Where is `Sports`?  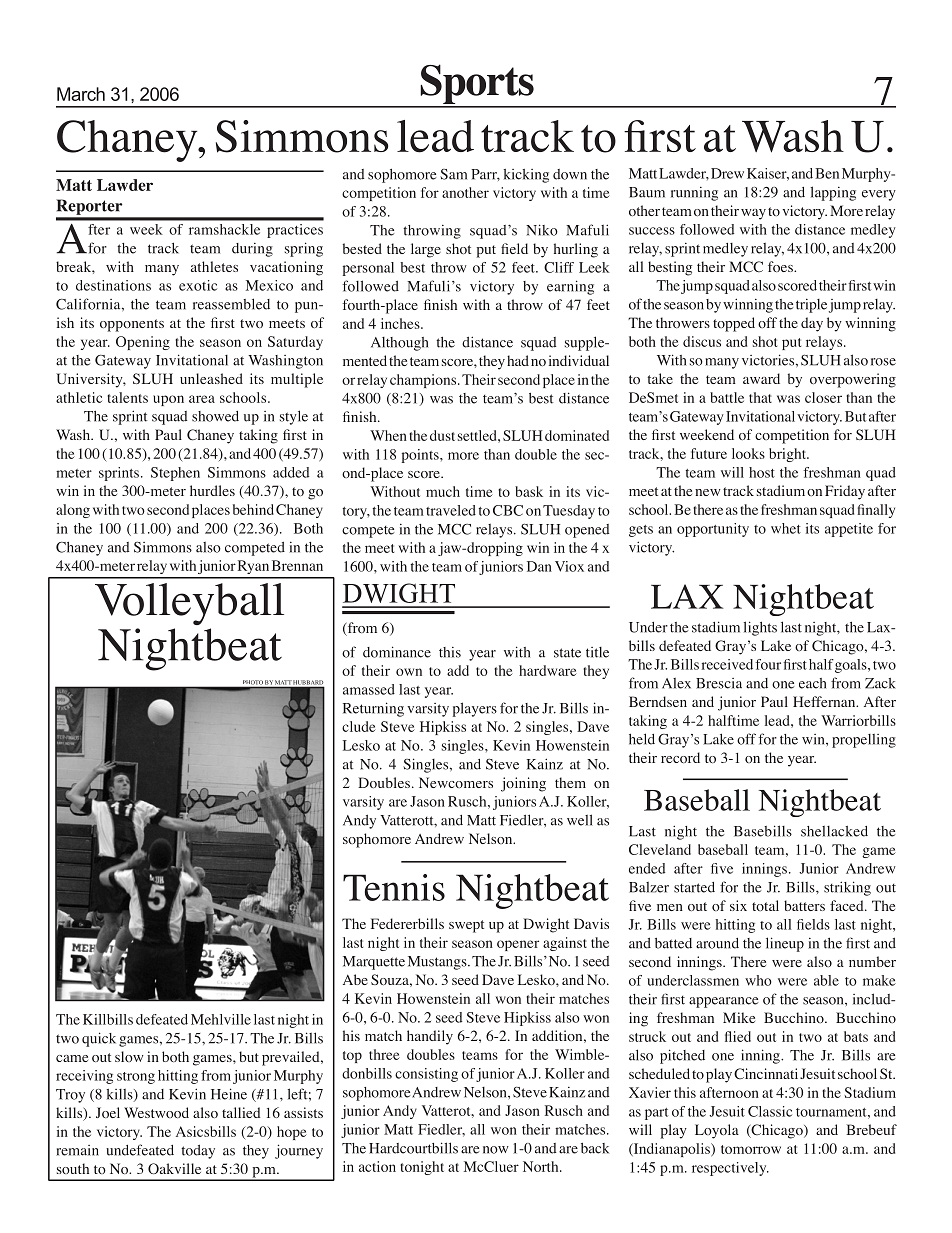
Sports is located at coordinates (477, 85).
